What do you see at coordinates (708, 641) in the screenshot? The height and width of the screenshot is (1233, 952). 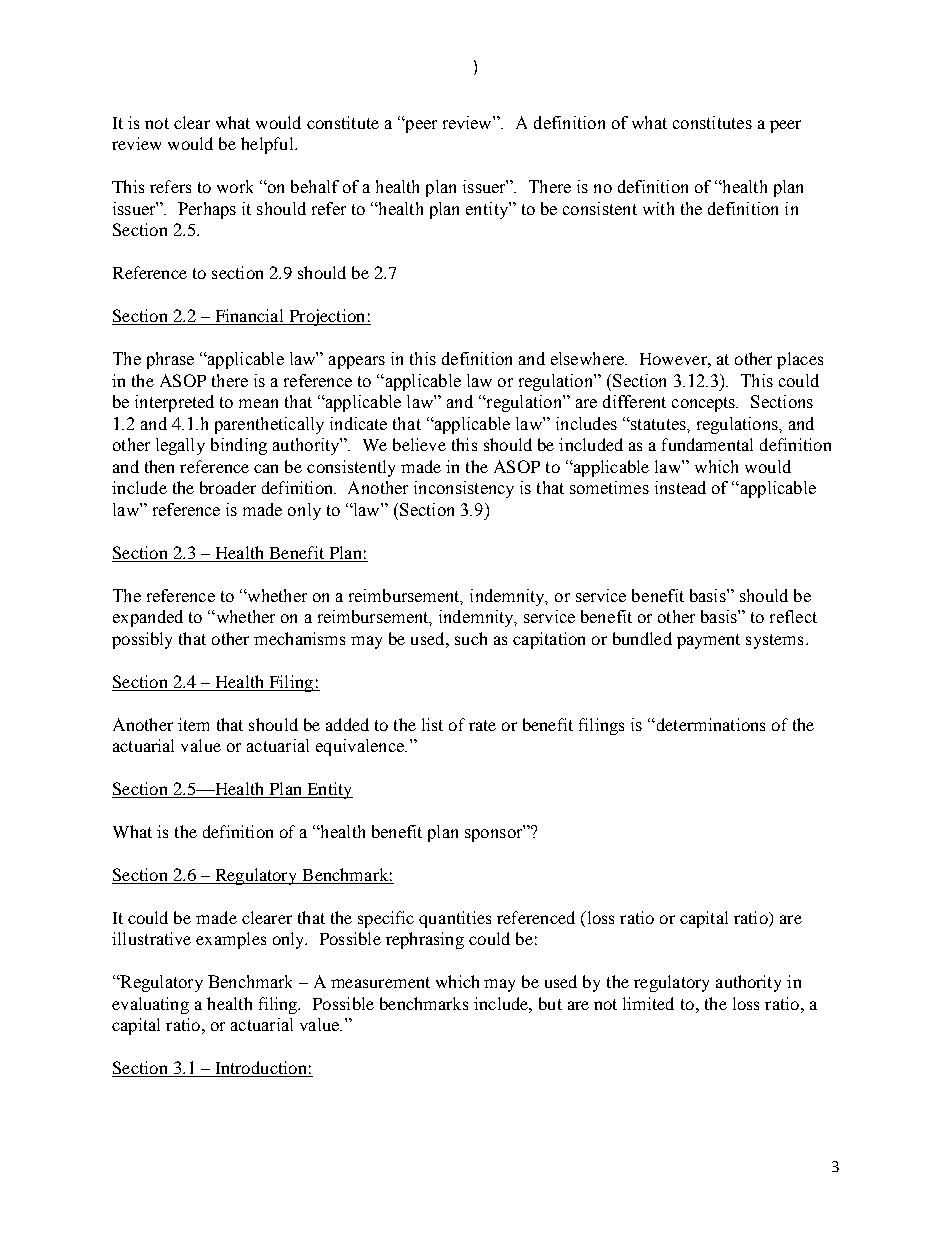 I see `payment` at bounding box center [708, 641].
